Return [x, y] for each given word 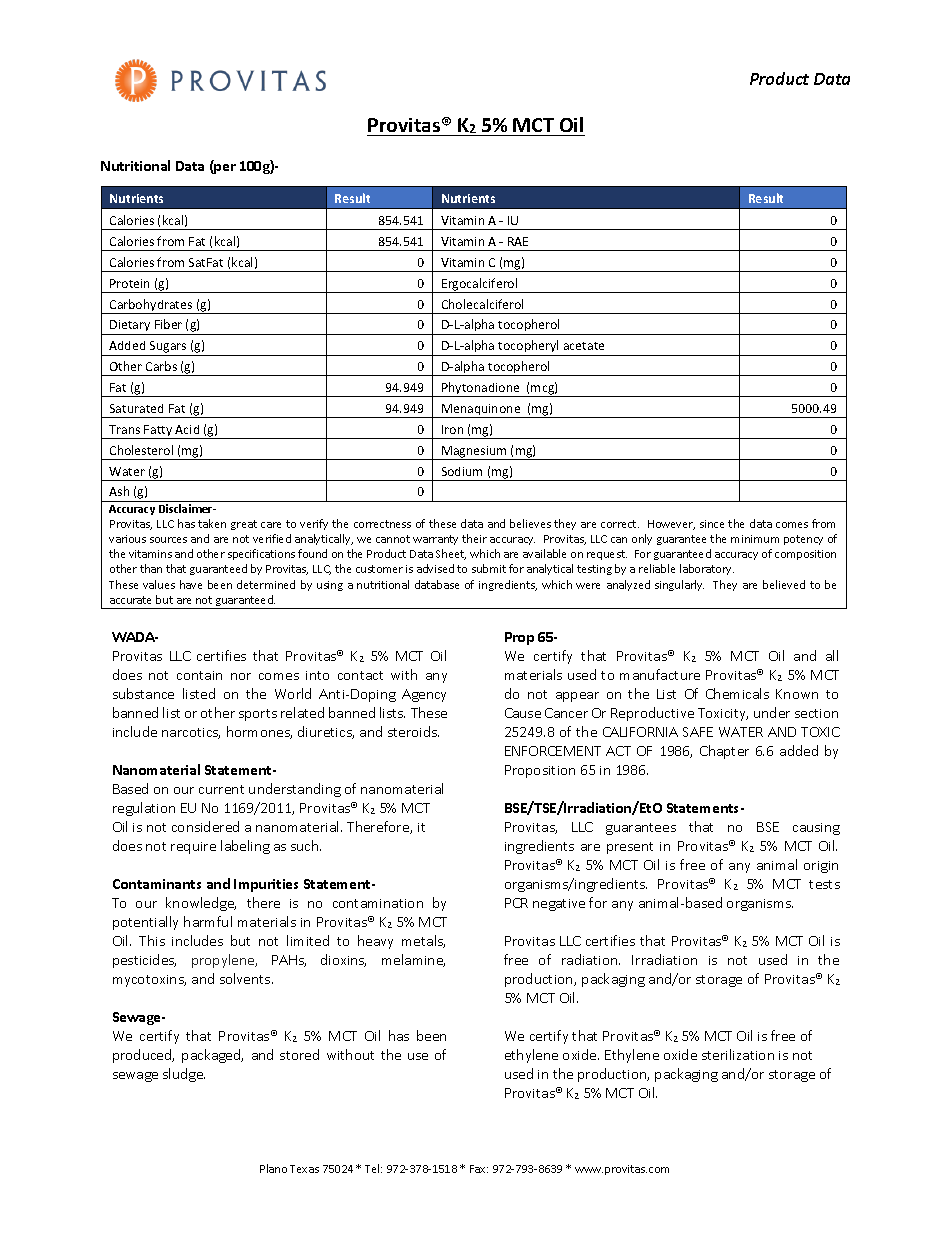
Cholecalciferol [482, 304]
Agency [424, 695]
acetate [584, 346]
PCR [516, 903]
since [712, 524]
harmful [208, 921]
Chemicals [737, 693]
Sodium [462, 471]
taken [212, 523]
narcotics [191, 733]
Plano [273, 1168]
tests [824, 884]
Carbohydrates [151, 306]
